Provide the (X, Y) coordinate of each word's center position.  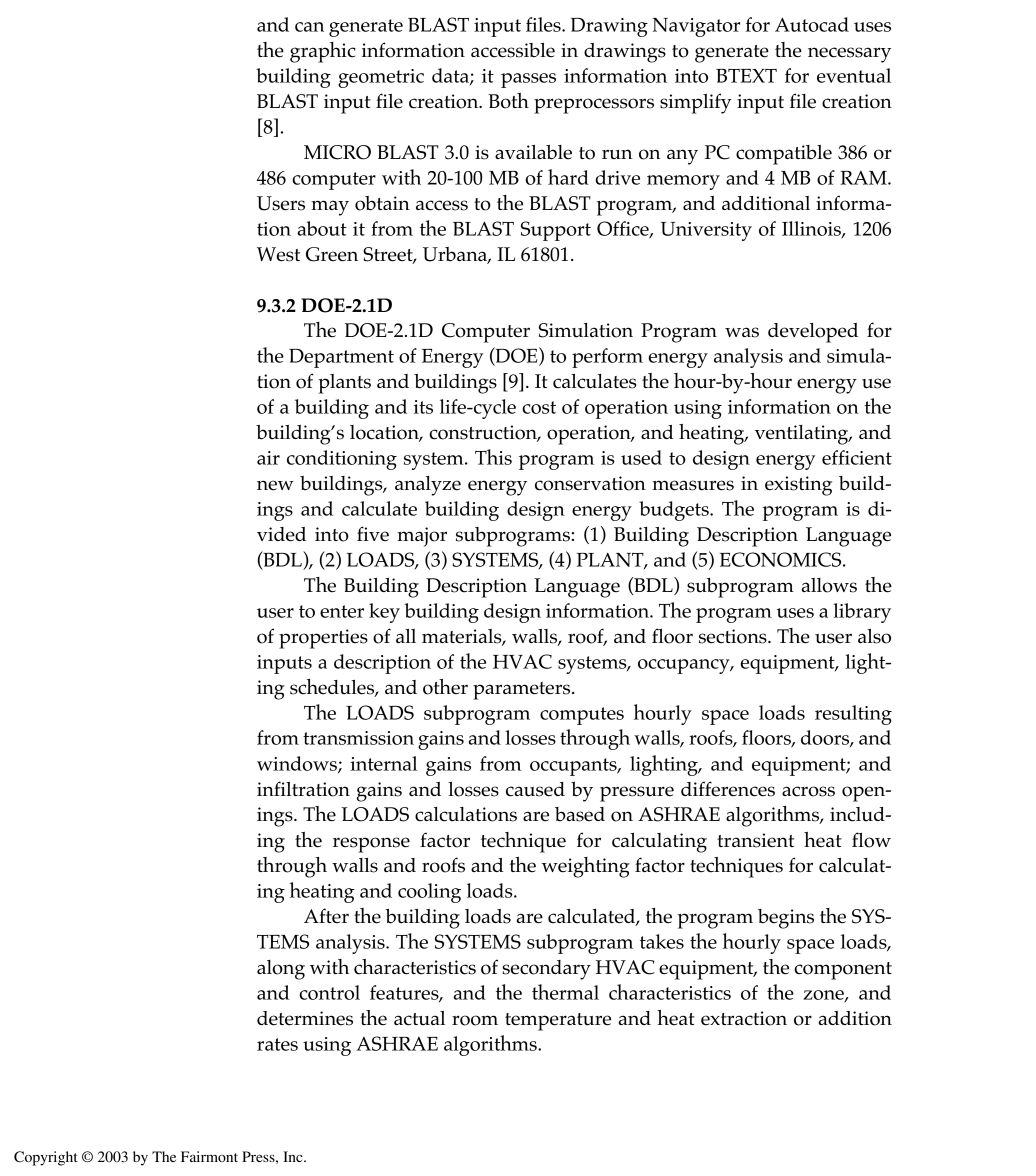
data (451, 76)
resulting (853, 715)
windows (298, 764)
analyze (428, 486)
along (281, 970)
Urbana (456, 255)
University (706, 231)
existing (798, 486)
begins (786, 919)
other (445, 687)
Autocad (812, 24)
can (309, 27)
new (275, 485)
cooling (429, 893)
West (278, 254)
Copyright (46, 1158)
